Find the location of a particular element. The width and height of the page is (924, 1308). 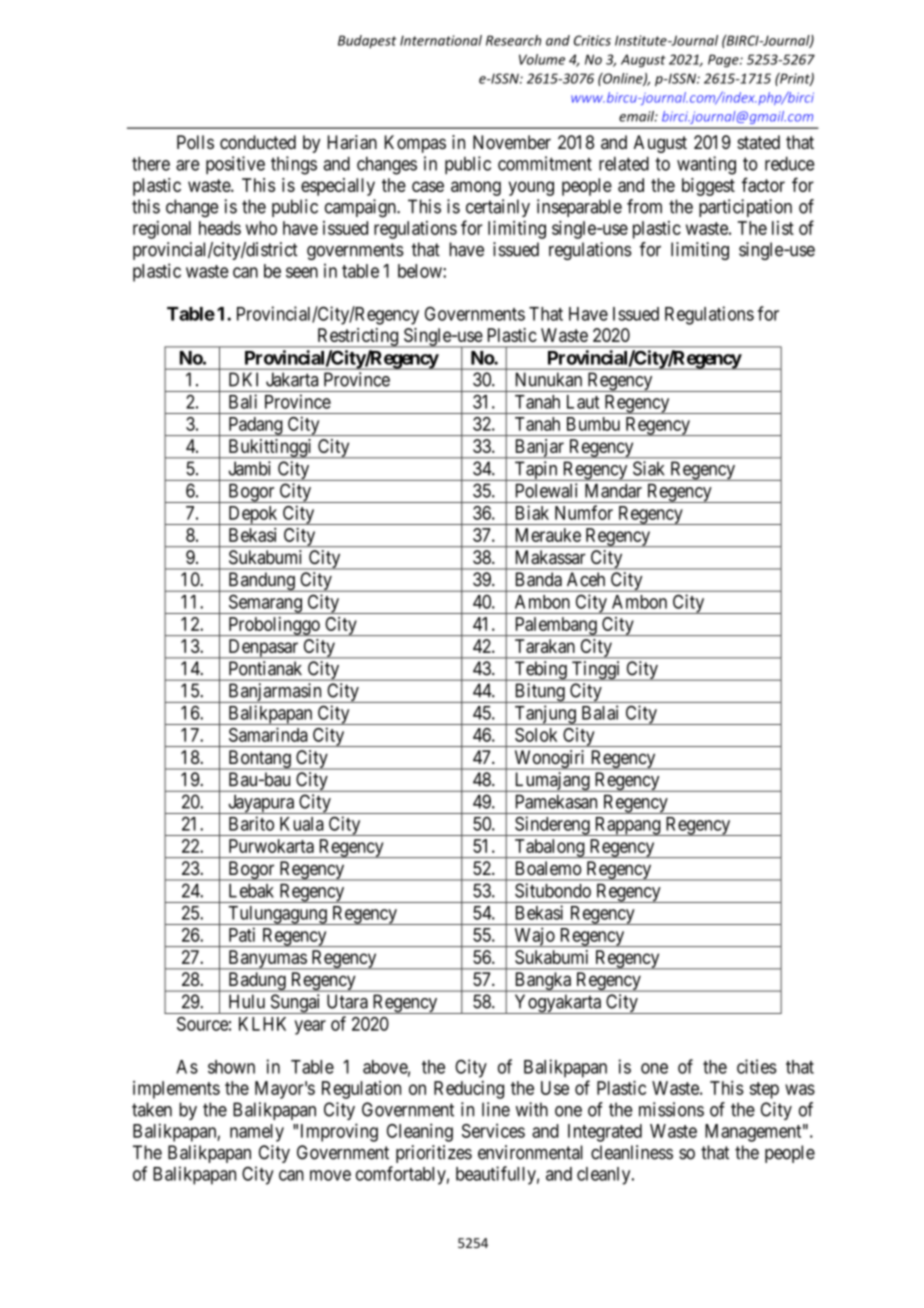

Page is located at coordinates (724, 61).
